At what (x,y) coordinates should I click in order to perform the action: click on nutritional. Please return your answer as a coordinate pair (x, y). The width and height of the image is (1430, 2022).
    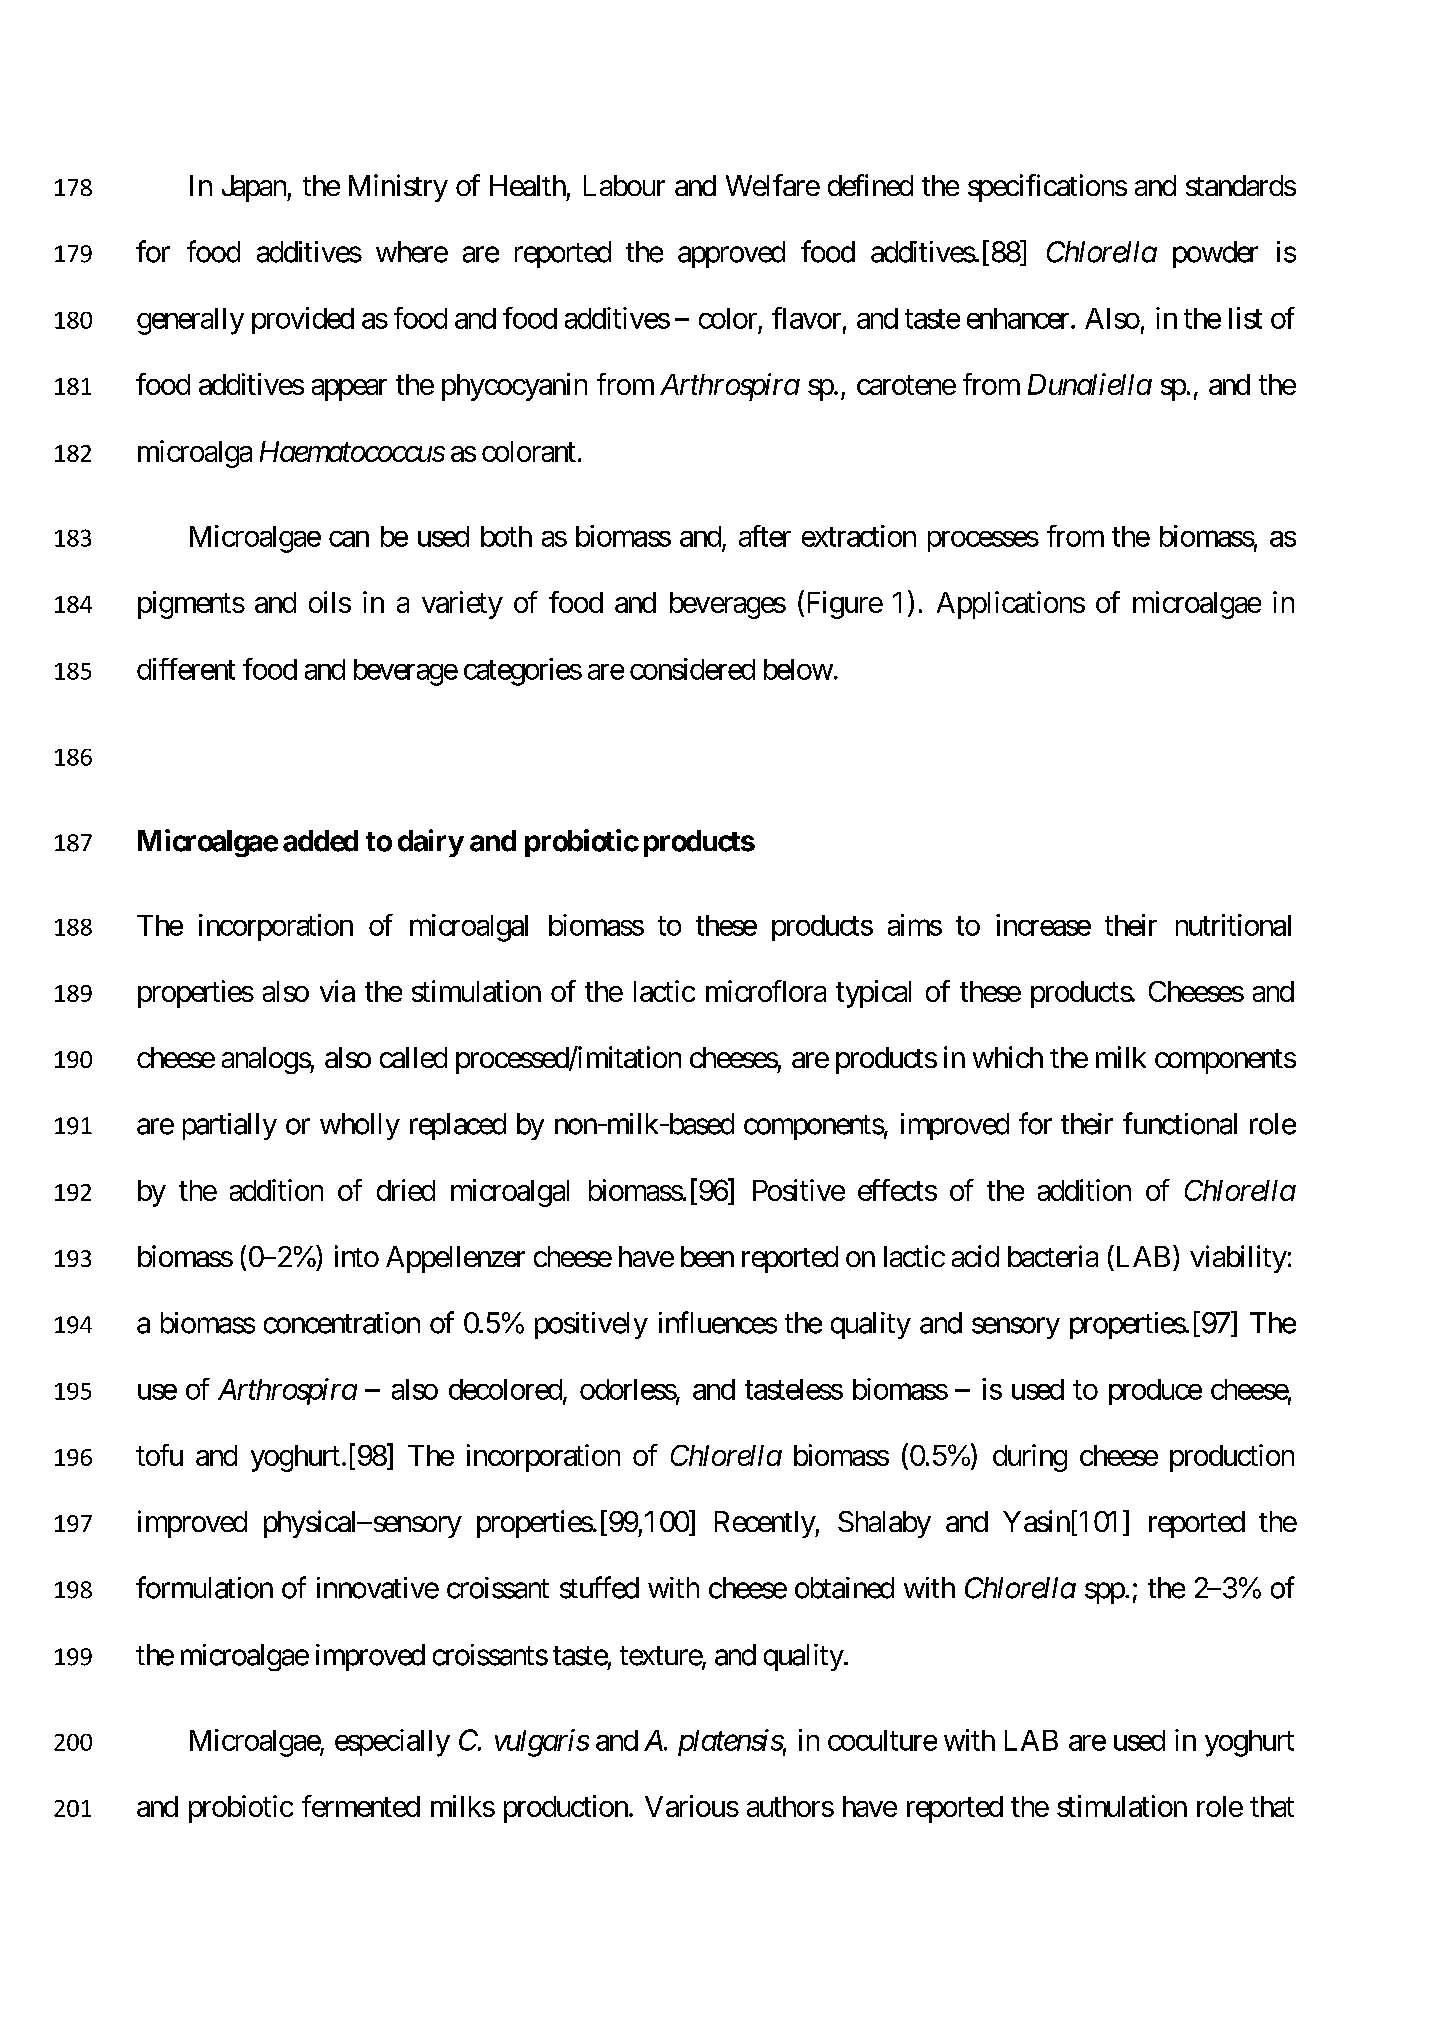
    Looking at the image, I should click on (1233, 925).
